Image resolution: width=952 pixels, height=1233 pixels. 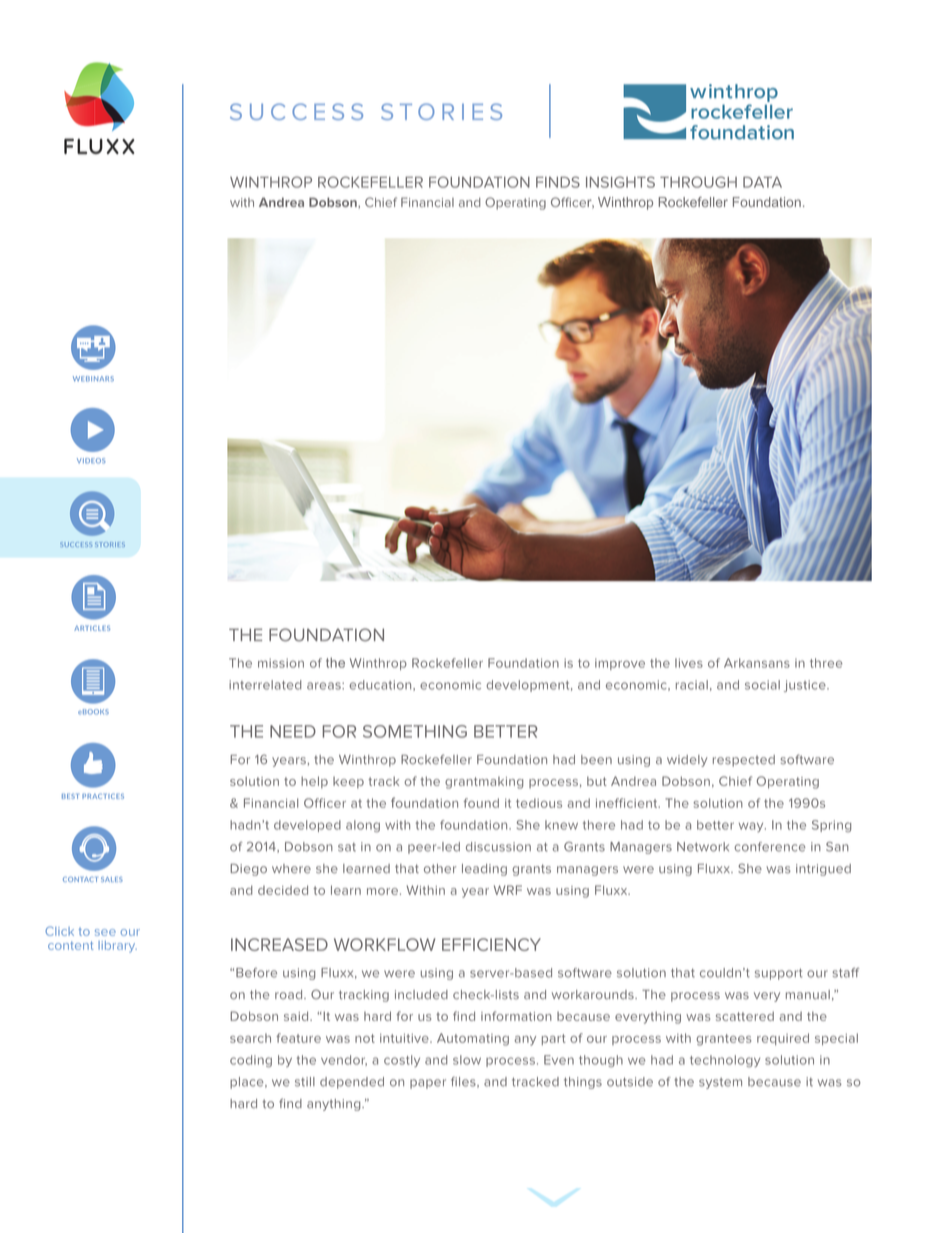 What do you see at coordinates (281, 663) in the page?
I see `mission` at bounding box center [281, 663].
